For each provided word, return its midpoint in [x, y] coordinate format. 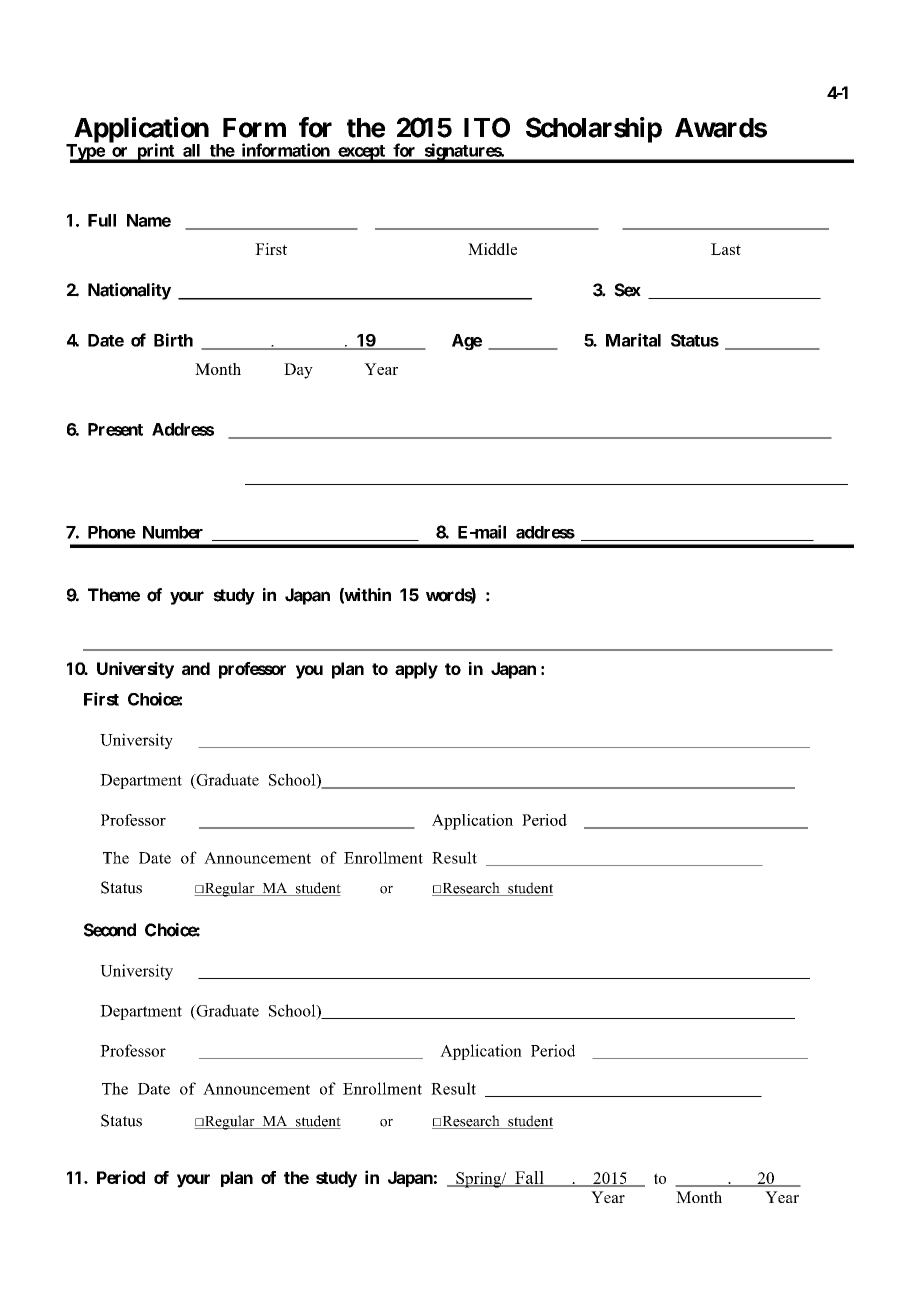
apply [416, 670]
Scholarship [594, 130]
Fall [529, 1178]
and [196, 668]
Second [110, 930]
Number [173, 532]
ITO [487, 127]
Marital [633, 340]
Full [102, 220]
